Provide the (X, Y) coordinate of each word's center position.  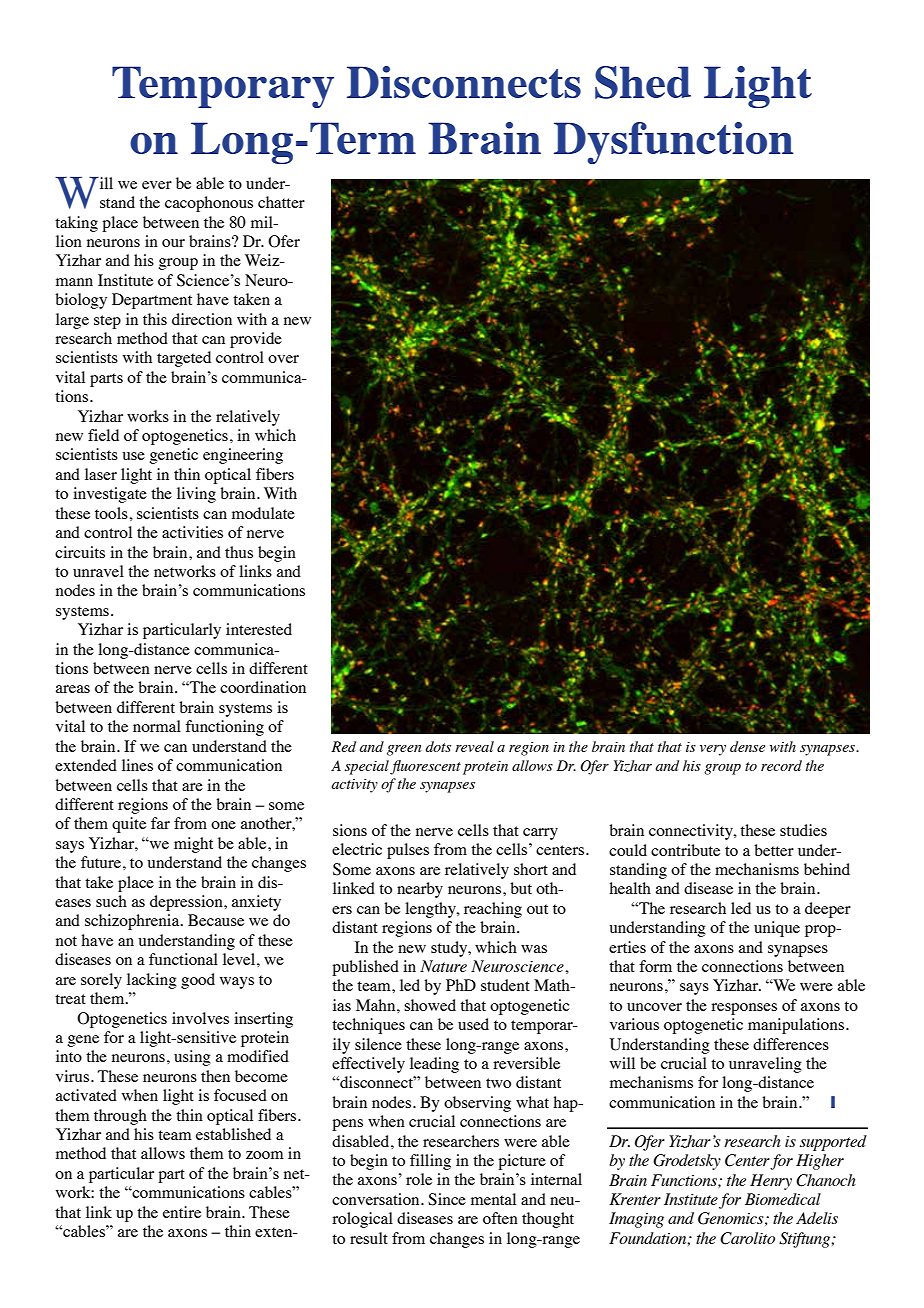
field (103, 435)
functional (183, 959)
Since (447, 1199)
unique (777, 929)
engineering (243, 456)
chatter (281, 202)
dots (438, 746)
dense (747, 746)
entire (182, 1212)
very (713, 750)
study (450, 949)
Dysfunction (673, 143)
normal (157, 726)
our (173, 243)
